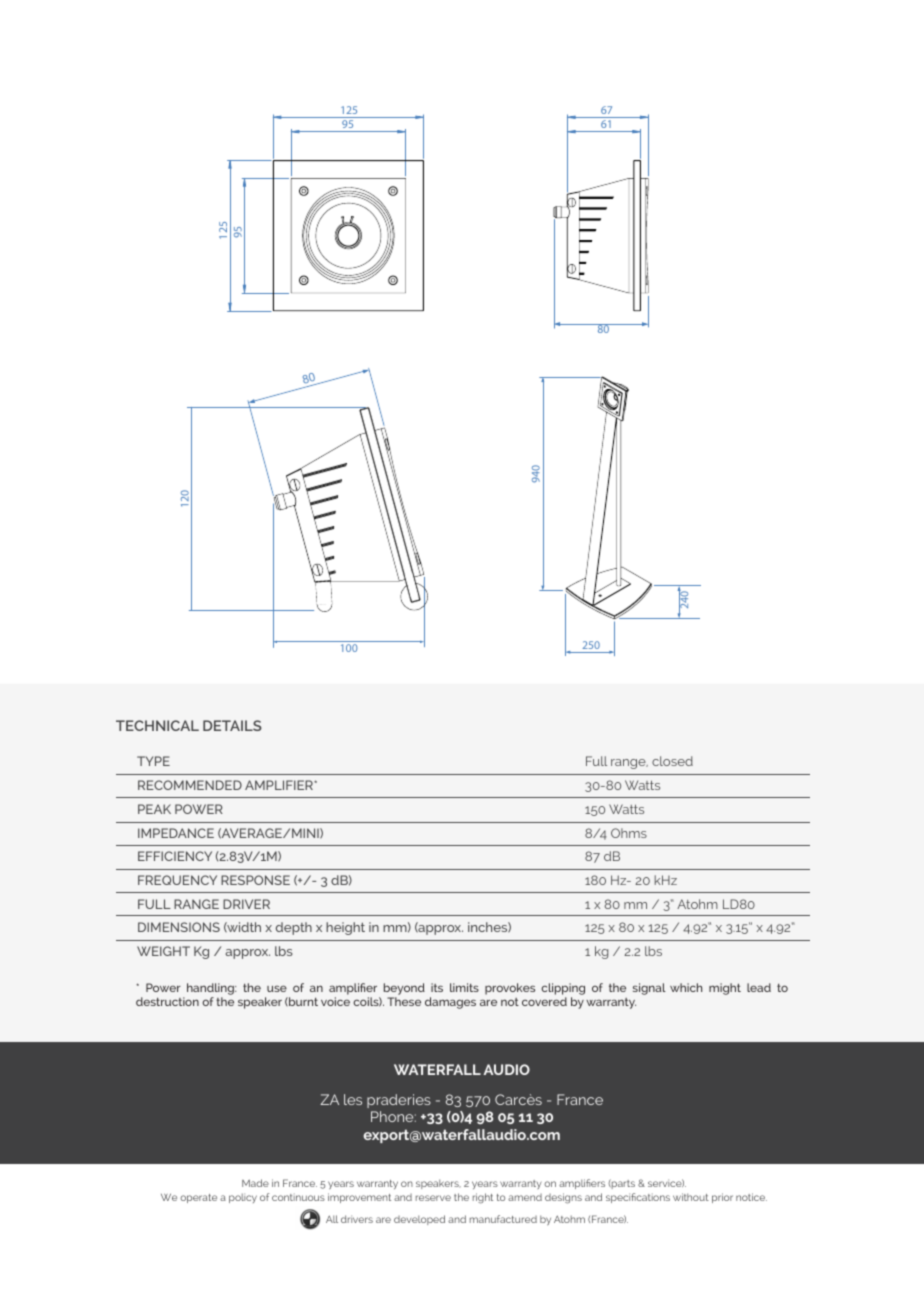 The image size is (924, 1290). Describe the element at coordinates (629, 833) in the screenshot. I see `Ohms` at that location.
